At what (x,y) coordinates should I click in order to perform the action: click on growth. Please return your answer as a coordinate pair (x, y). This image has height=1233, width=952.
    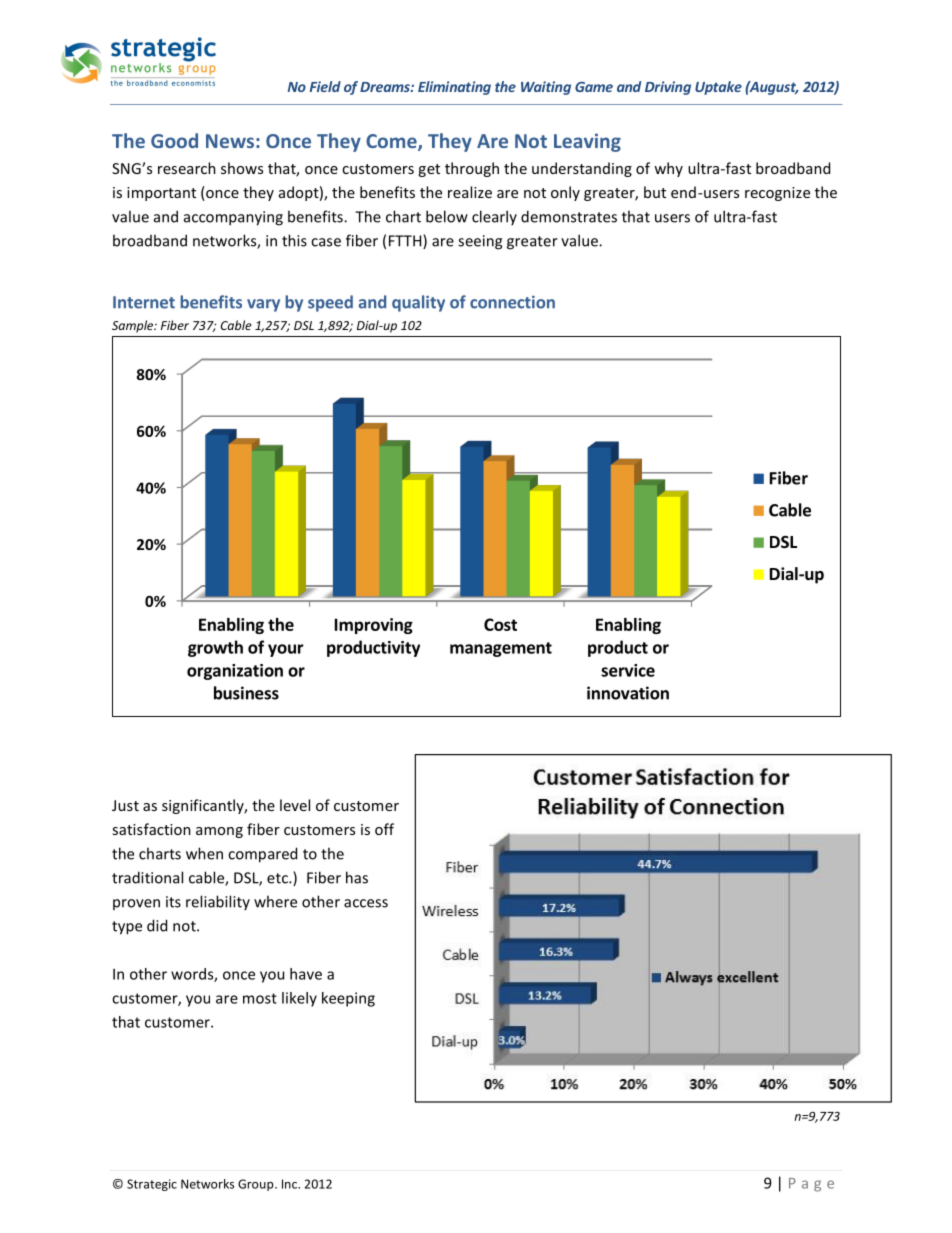
    Looking at the image, I should click on (215, 648).
